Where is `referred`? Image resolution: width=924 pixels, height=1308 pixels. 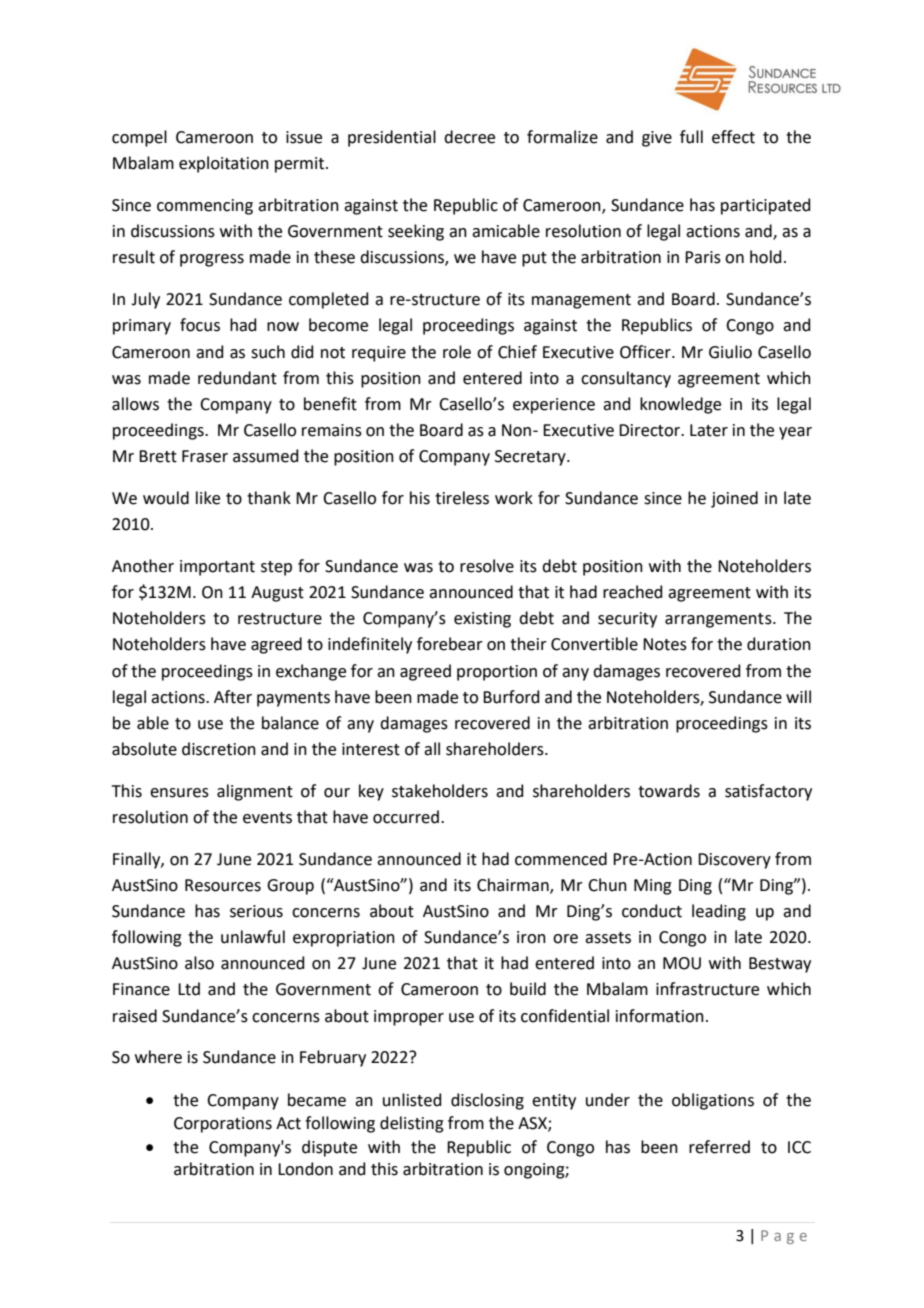
referred is located at coordinates (719, 1147).
